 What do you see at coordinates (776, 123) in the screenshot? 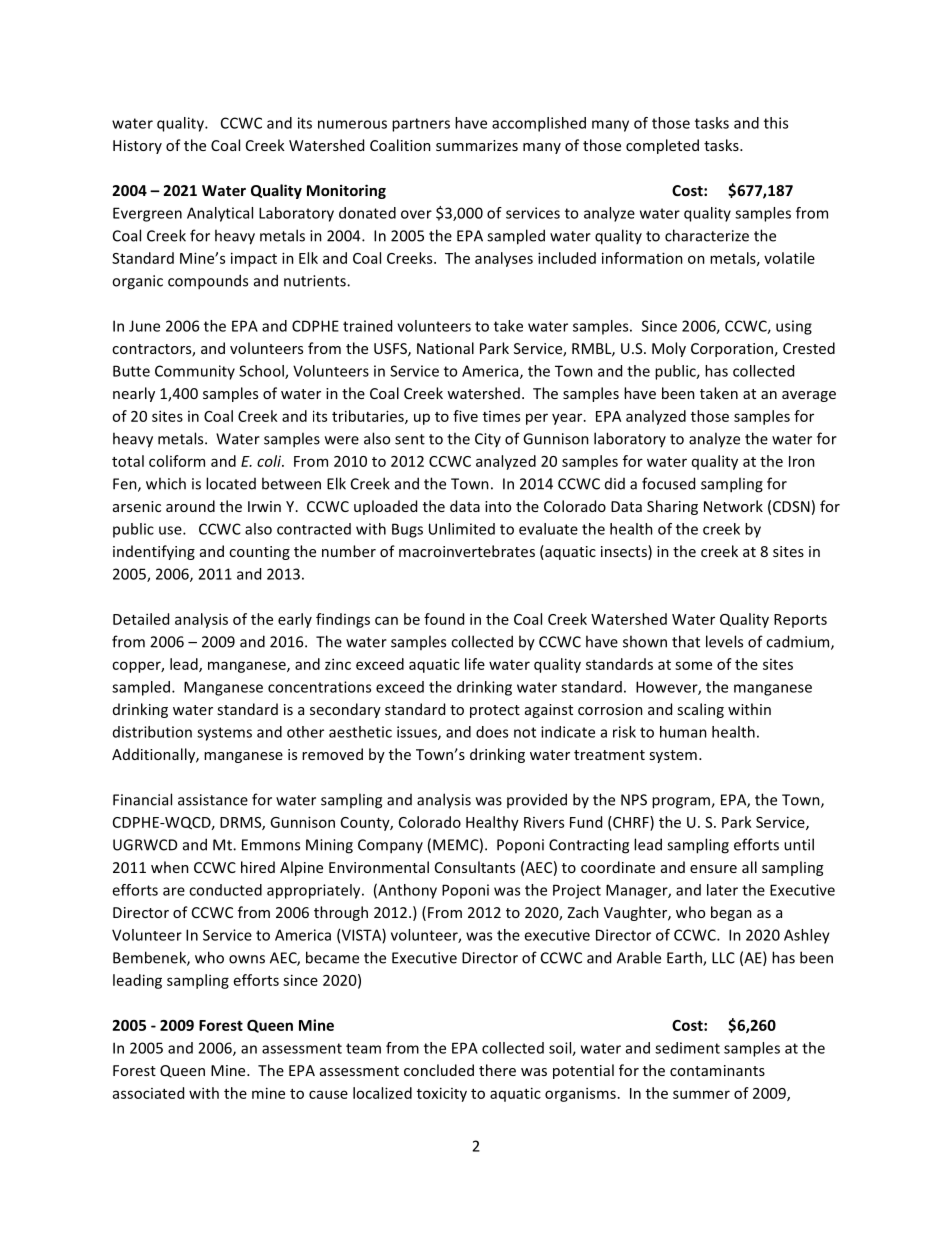
I see `this` at bounding box center [776, 123].
